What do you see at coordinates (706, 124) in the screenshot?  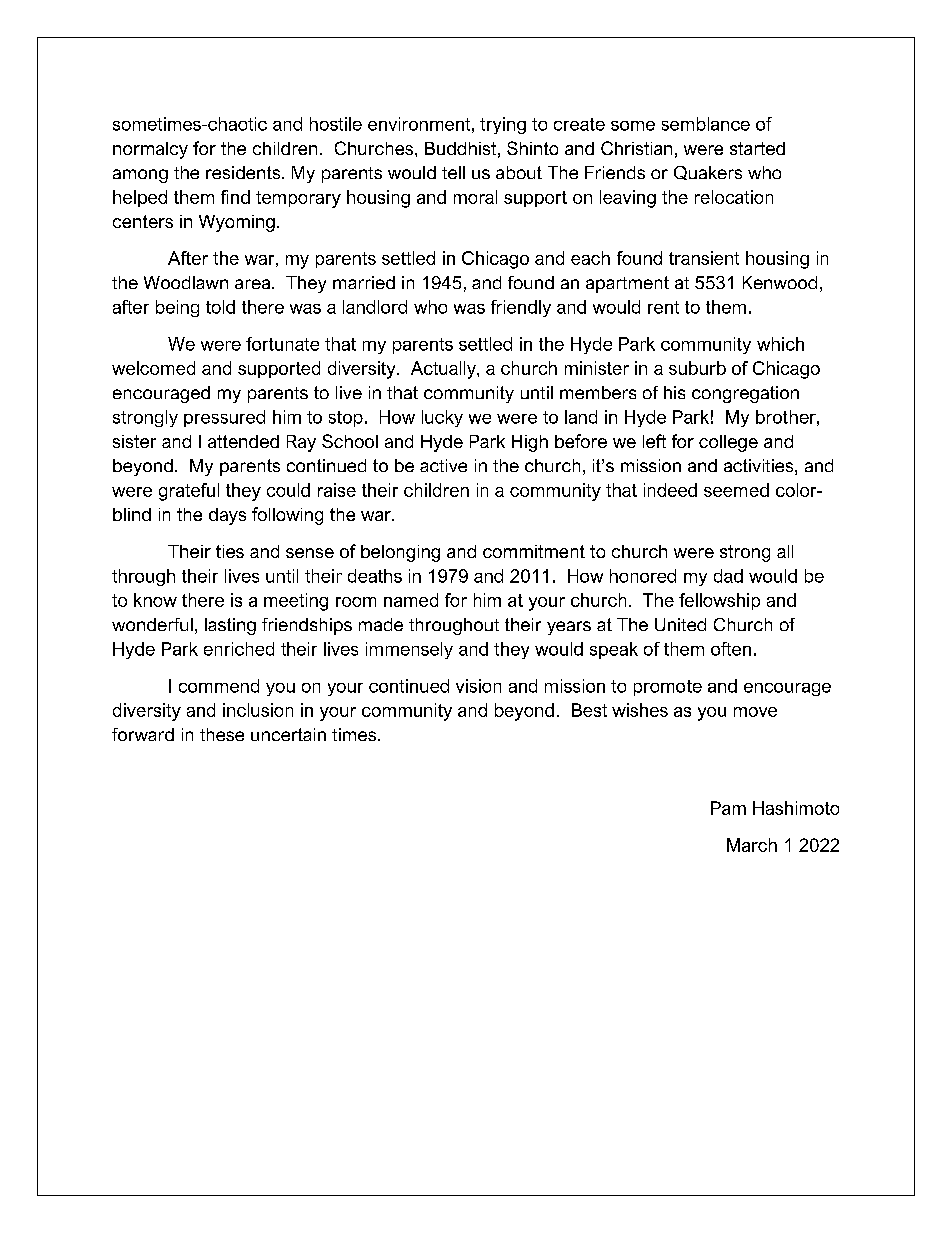 I see `semblance` at bounding box center [706, 124].
